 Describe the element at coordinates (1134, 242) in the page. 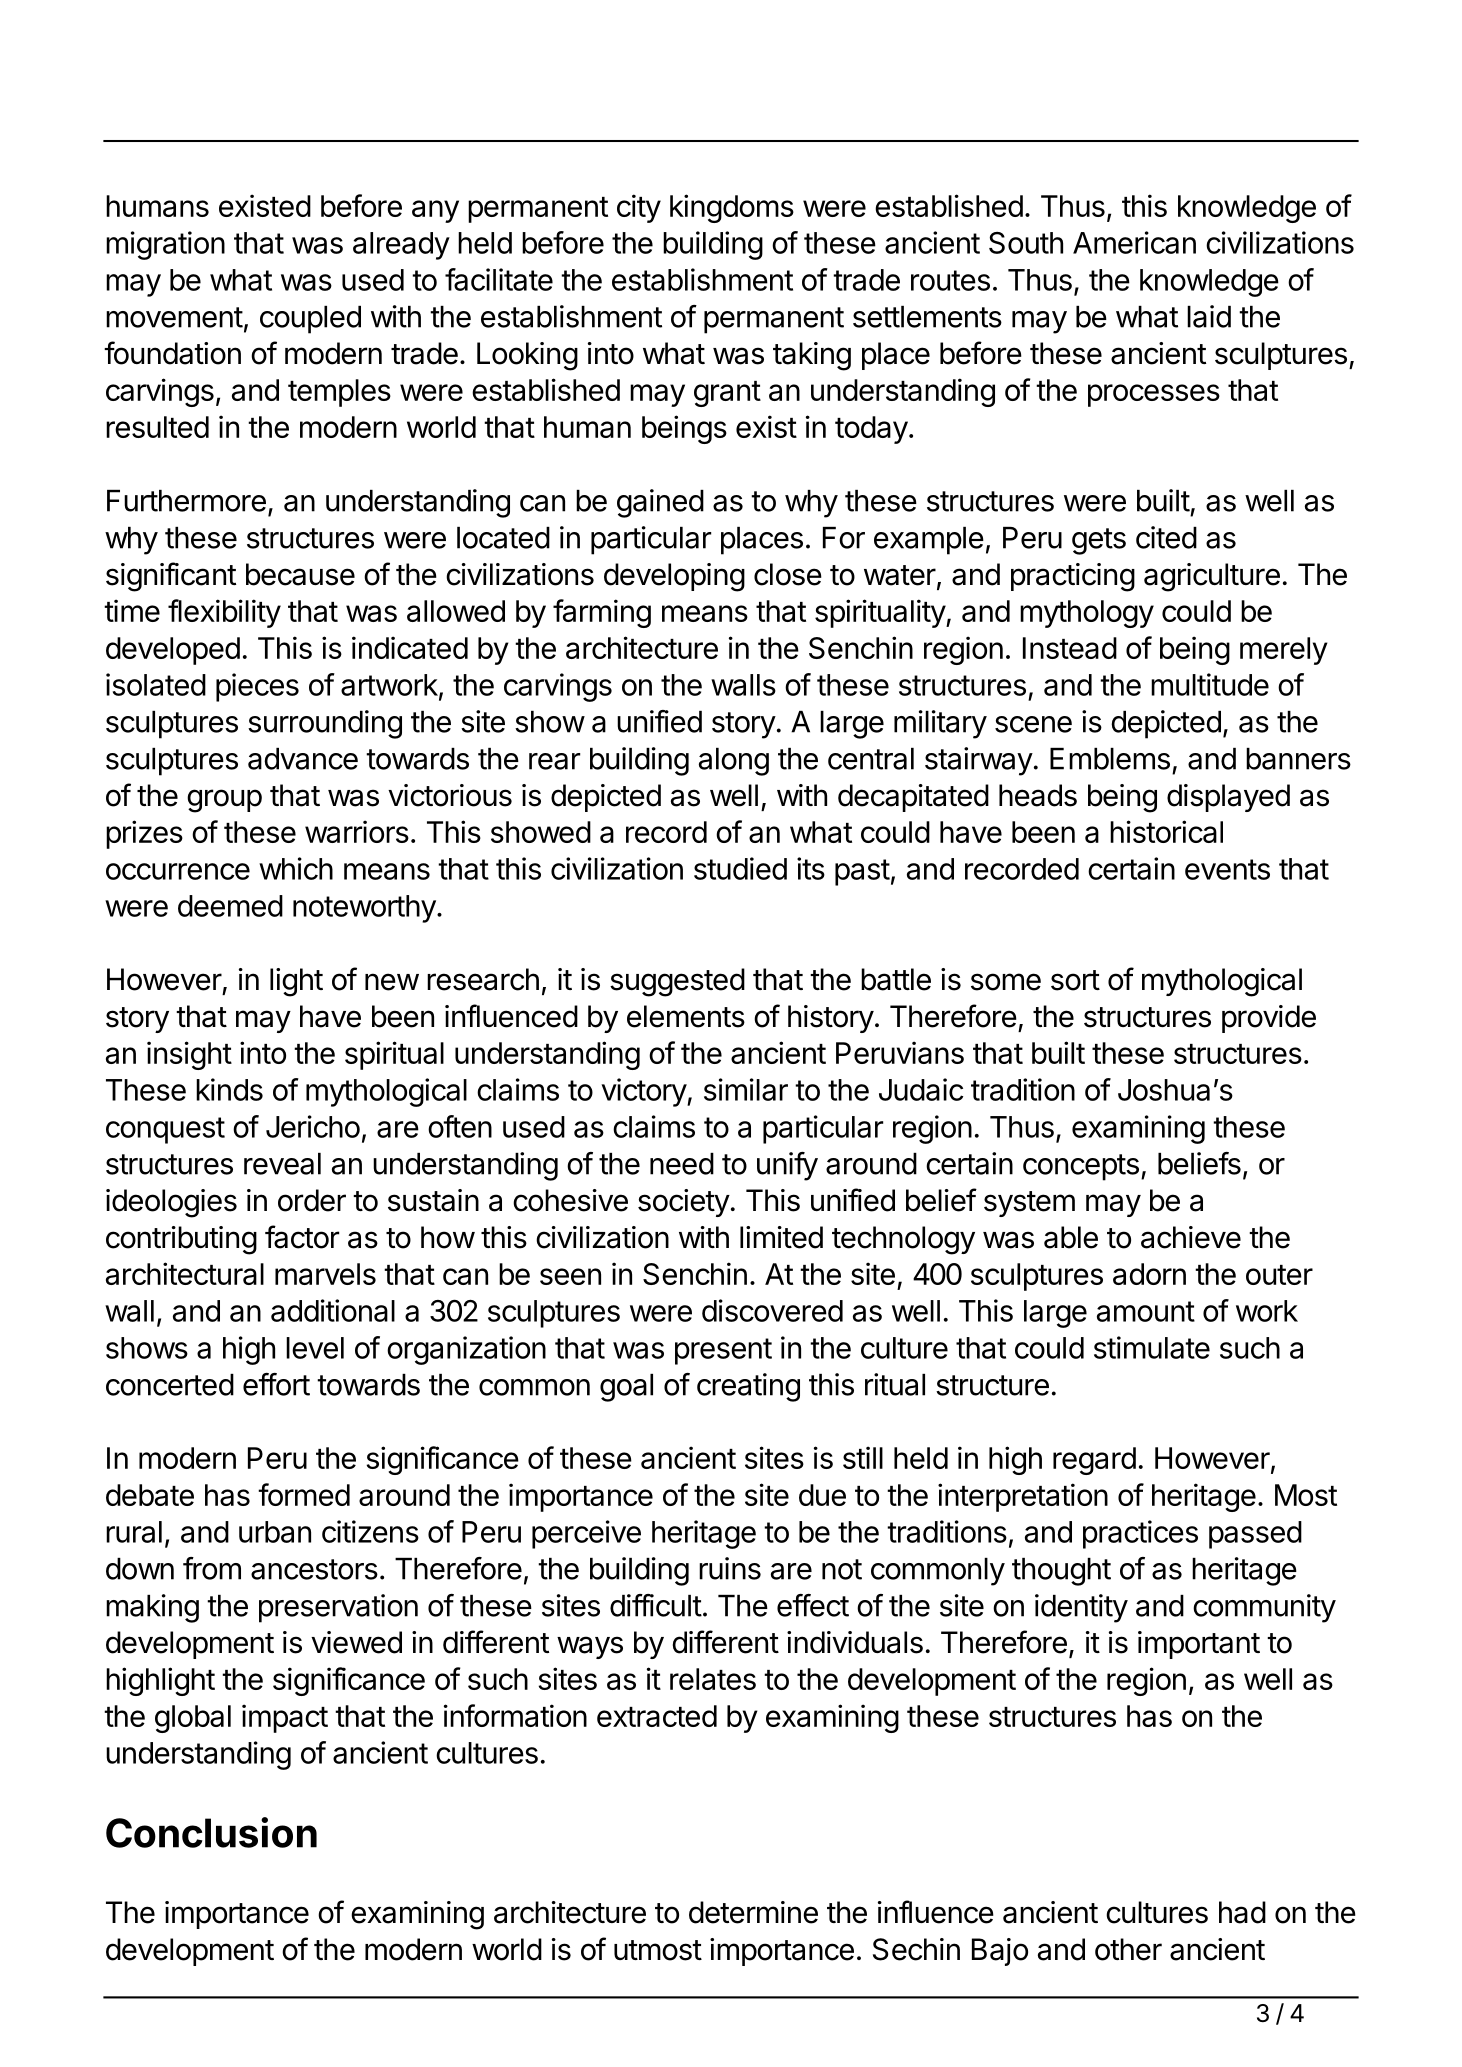

I see `American` at that location.
